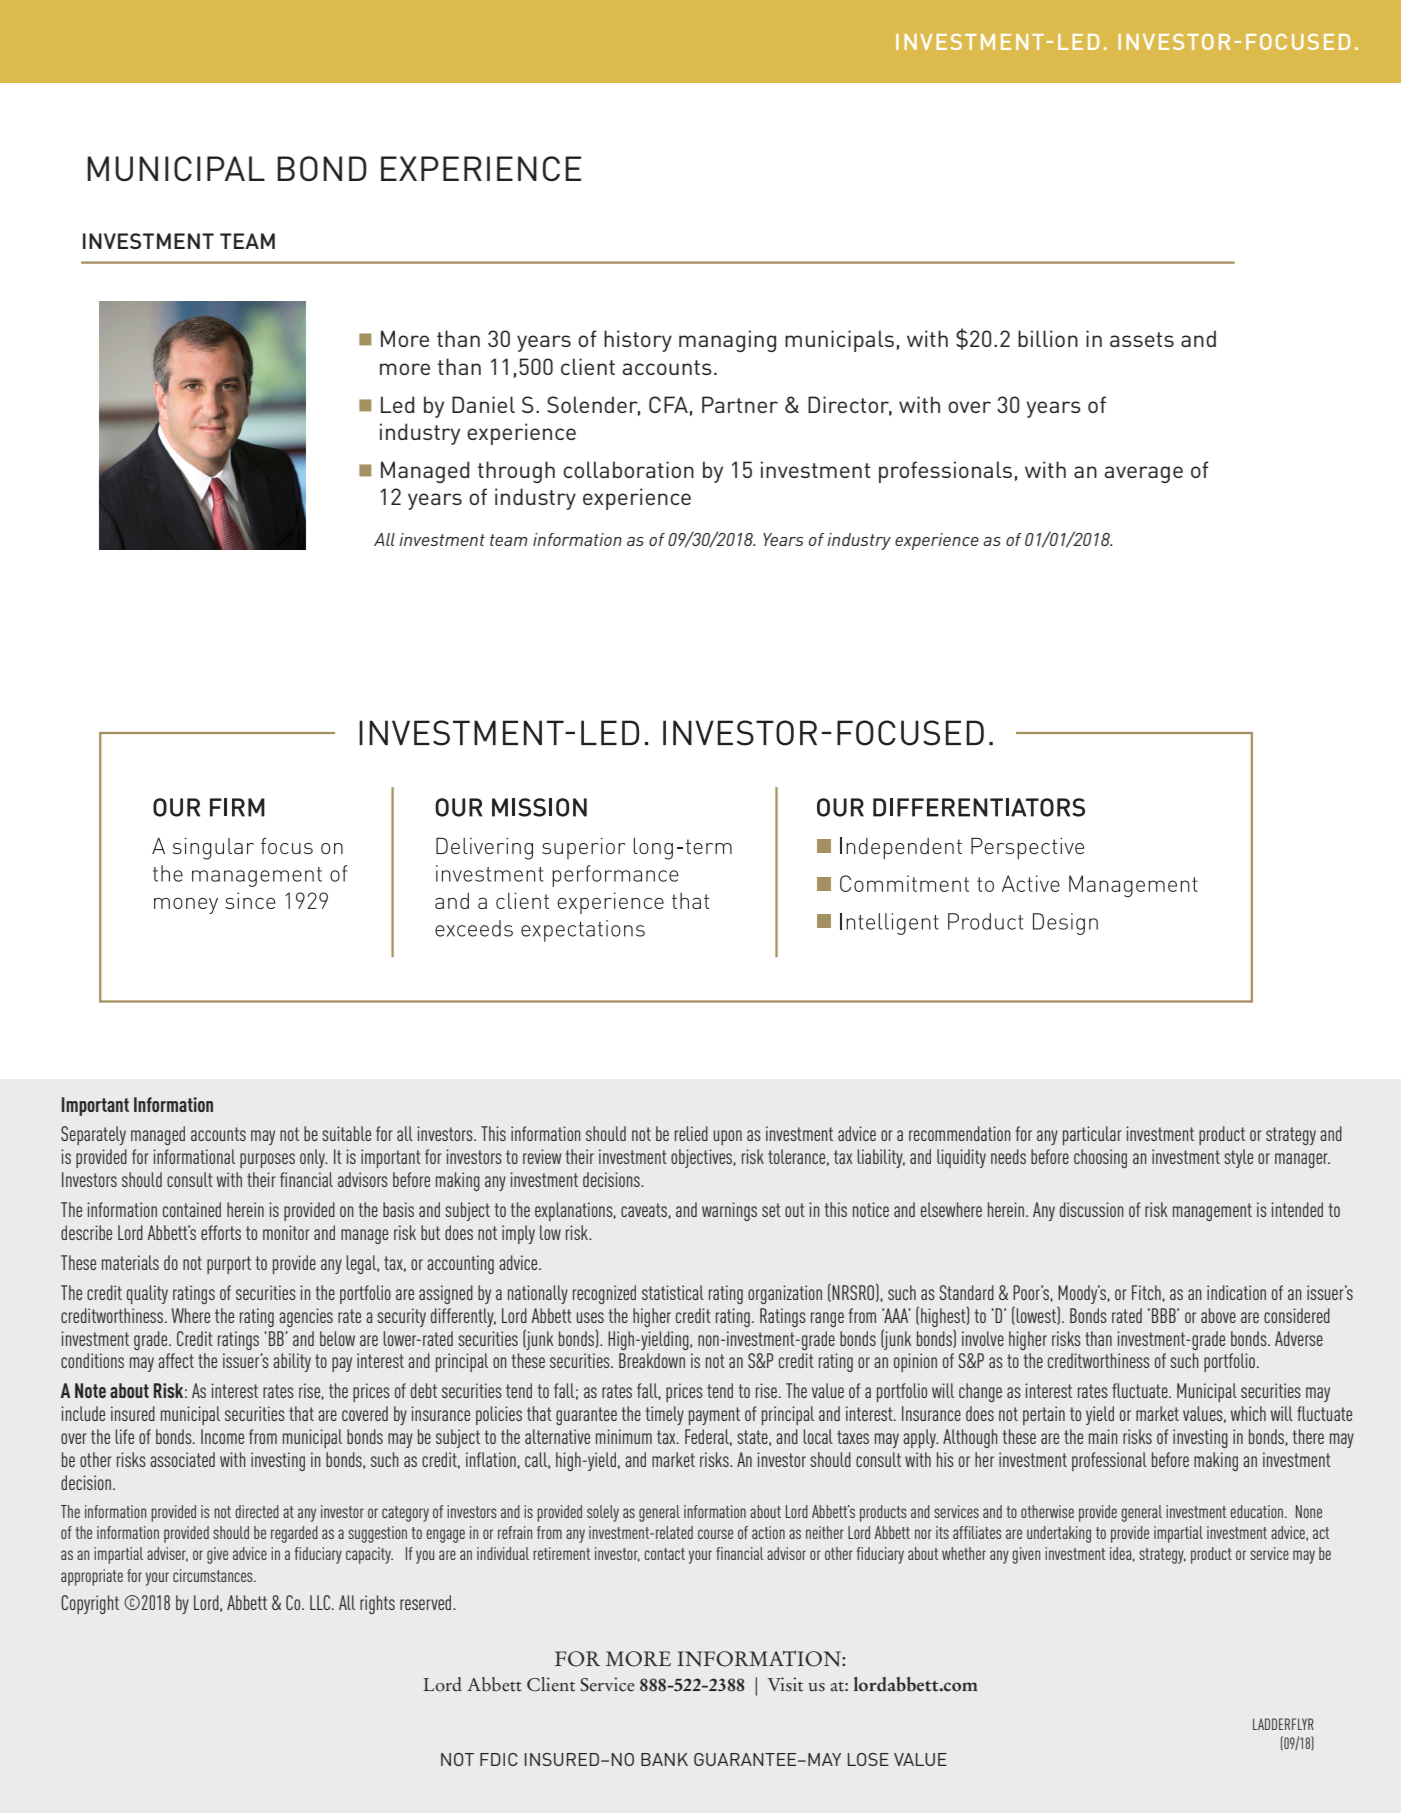  I want to click on assets, so click(1142, 339).
